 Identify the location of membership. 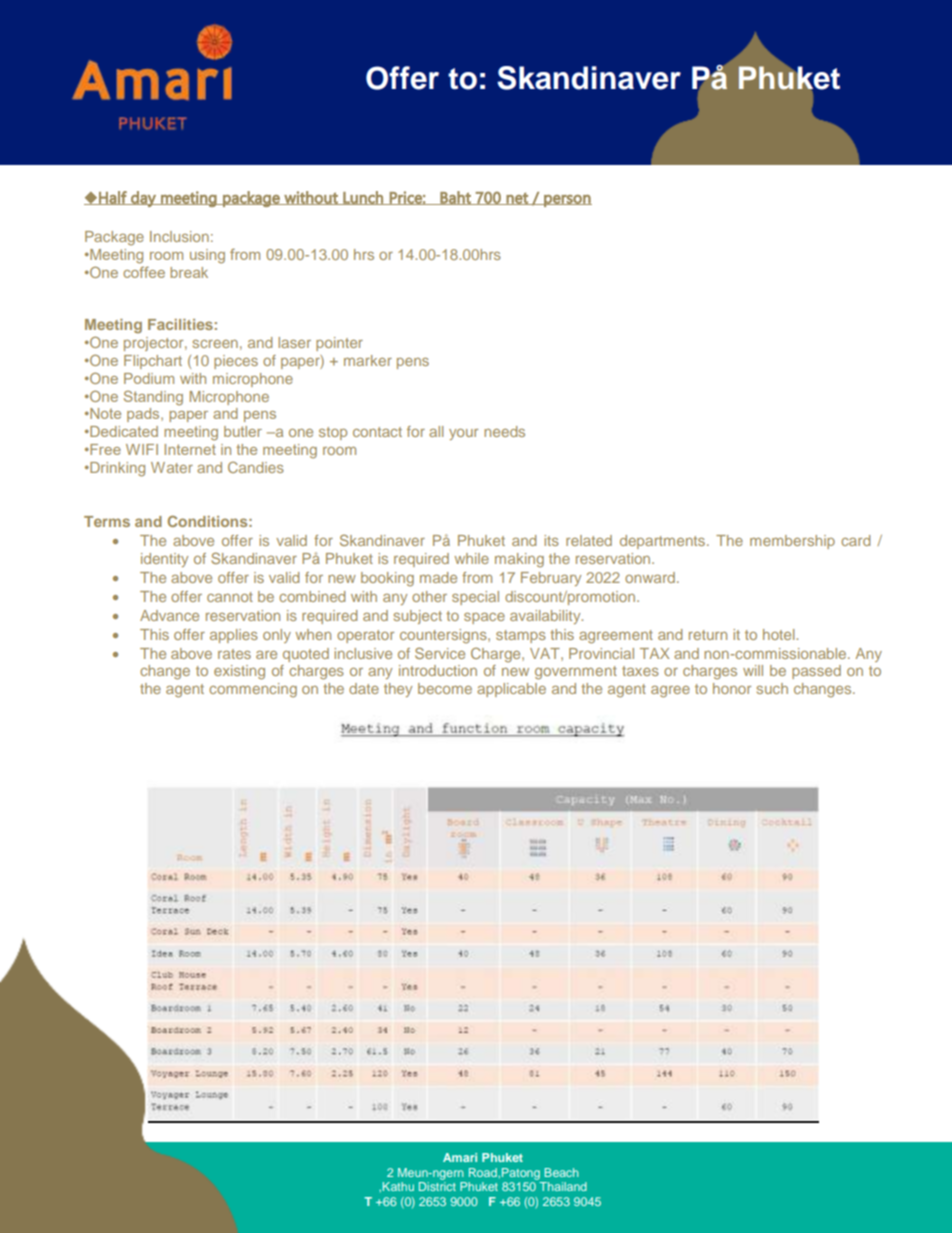
(792, 542).
